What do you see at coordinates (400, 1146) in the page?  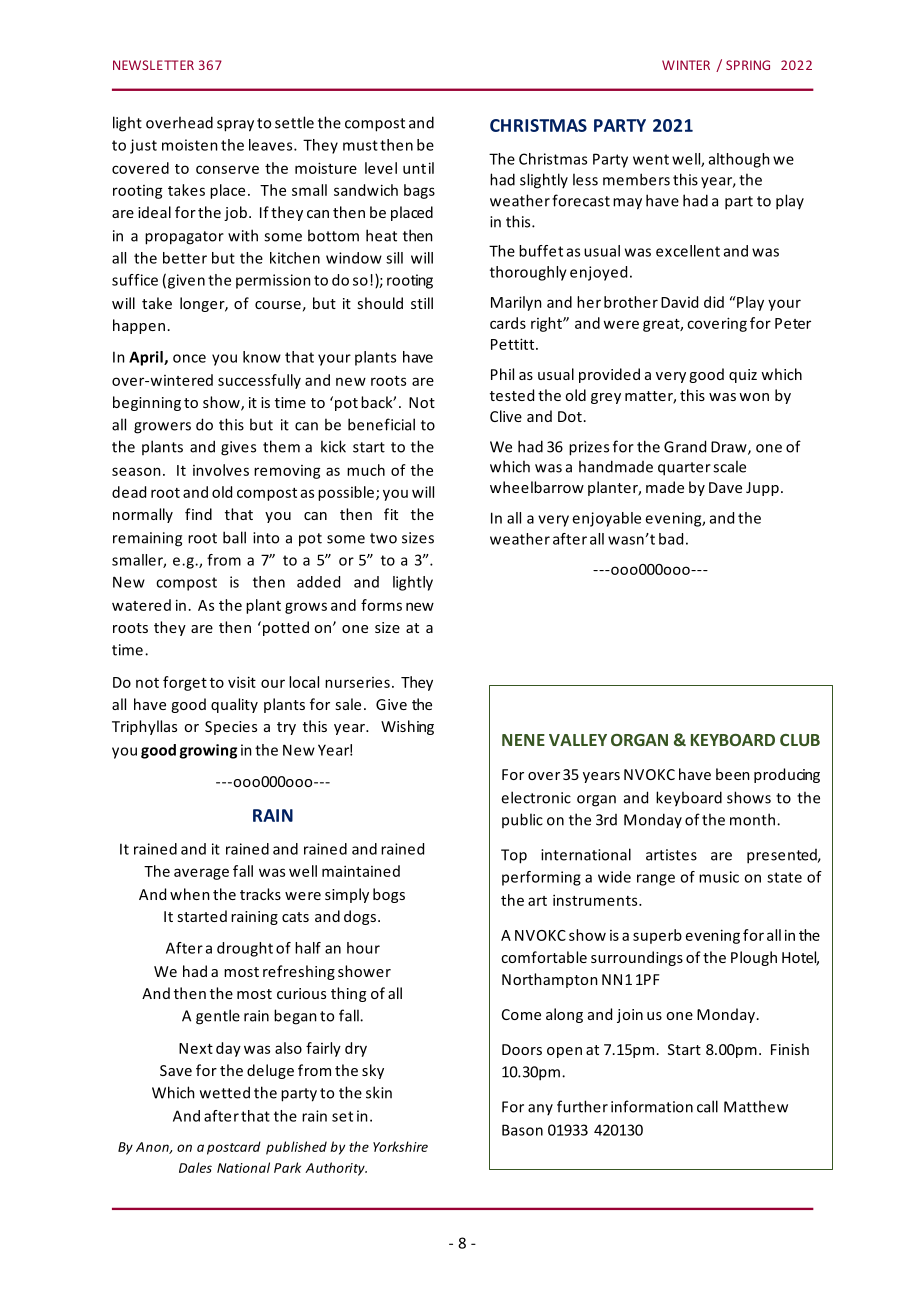 I see `Yorkshire` at bounding box center [400, 1146].
